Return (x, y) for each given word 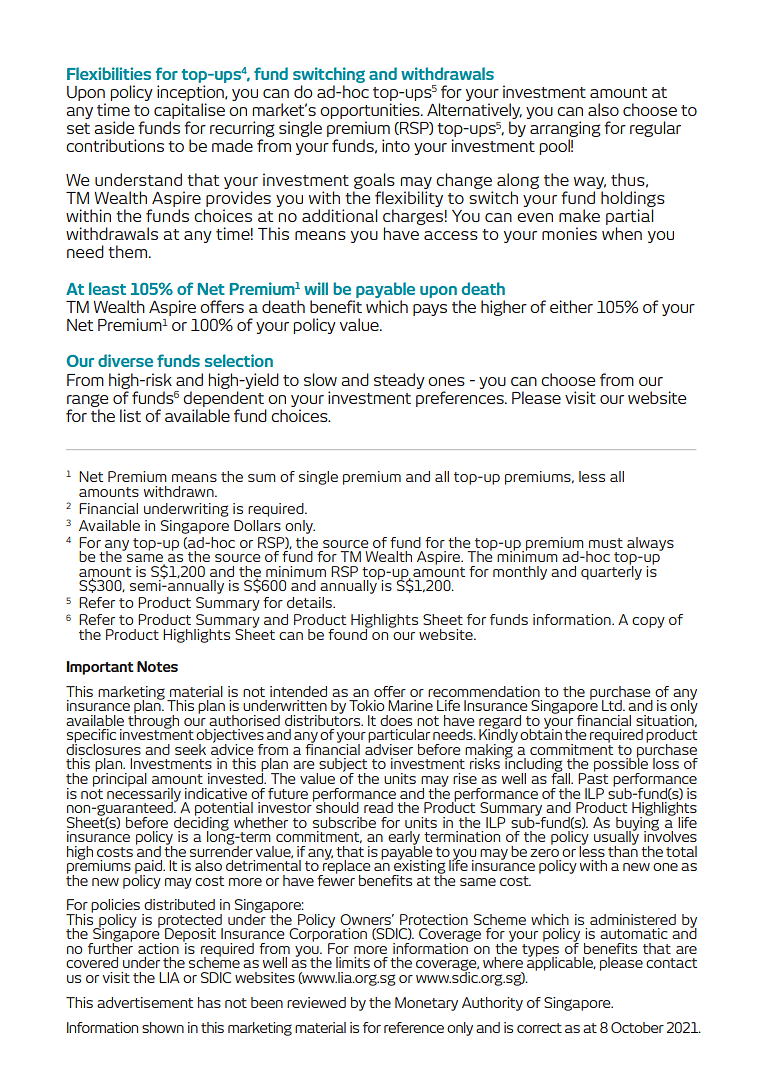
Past (593, 777)
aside (114, 127)
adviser (389, 748)
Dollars (257, 525)
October (637, 1027)
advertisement (145, 1002)
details (311, 602)
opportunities (371, 112)
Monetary (426, 1004)
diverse (125, 360)
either (571, 306)
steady (399, 381)
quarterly (611, 571)
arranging (565, 130)
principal (120, 778)
